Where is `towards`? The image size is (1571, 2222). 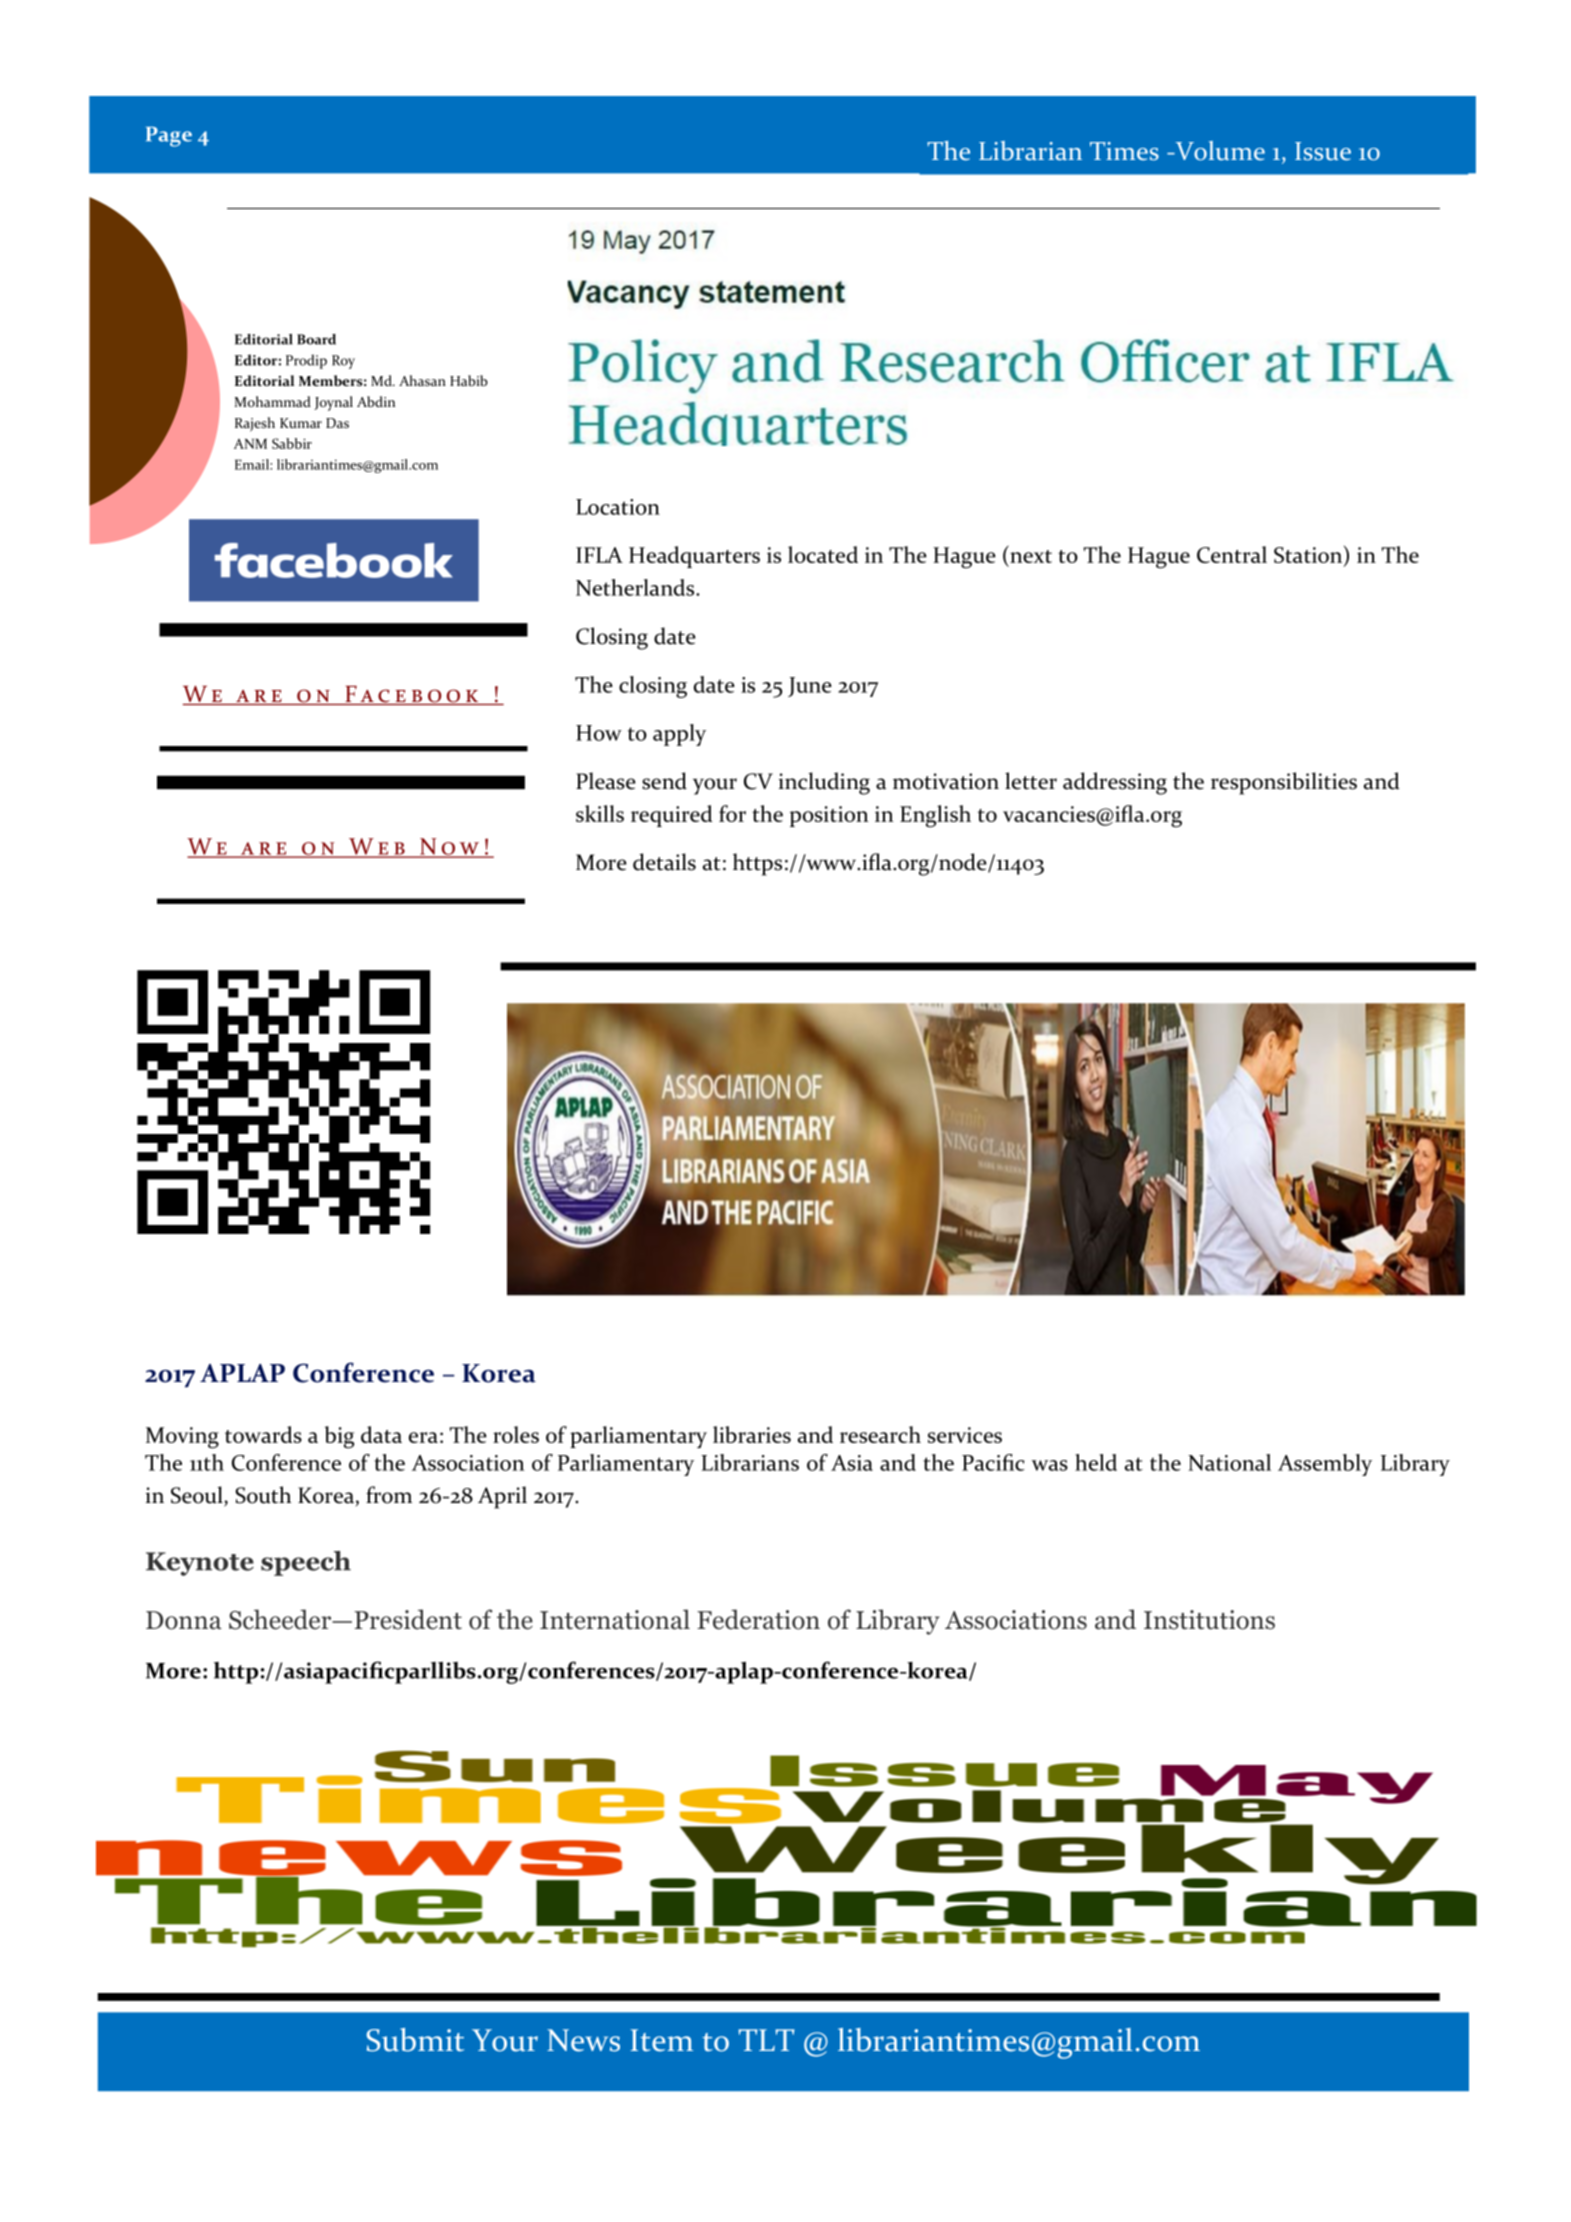
towards is located at coordinates (263, 1434).
